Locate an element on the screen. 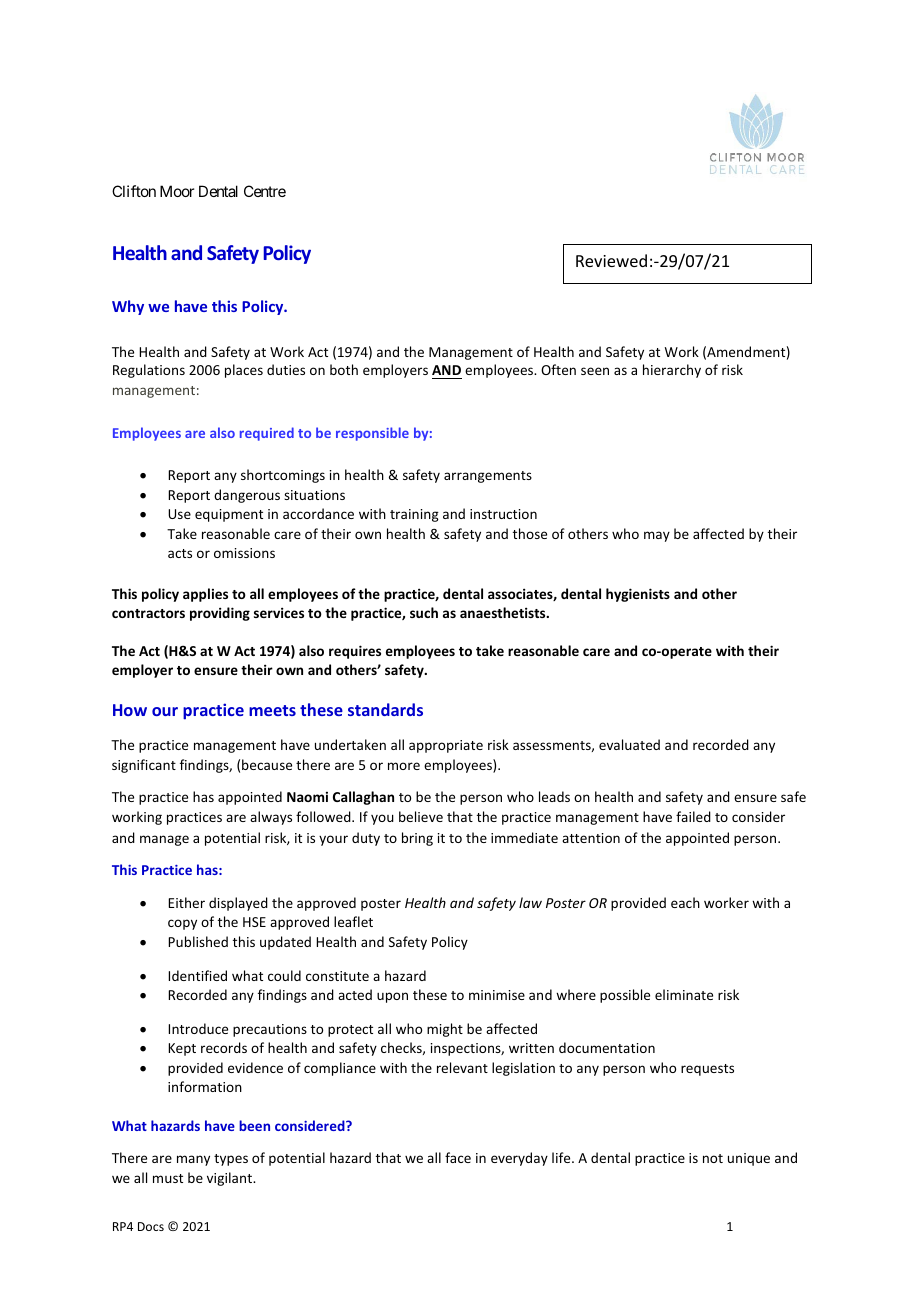 This screenshot has height=1308, width=924. places is located at coordinates (244, 371).
